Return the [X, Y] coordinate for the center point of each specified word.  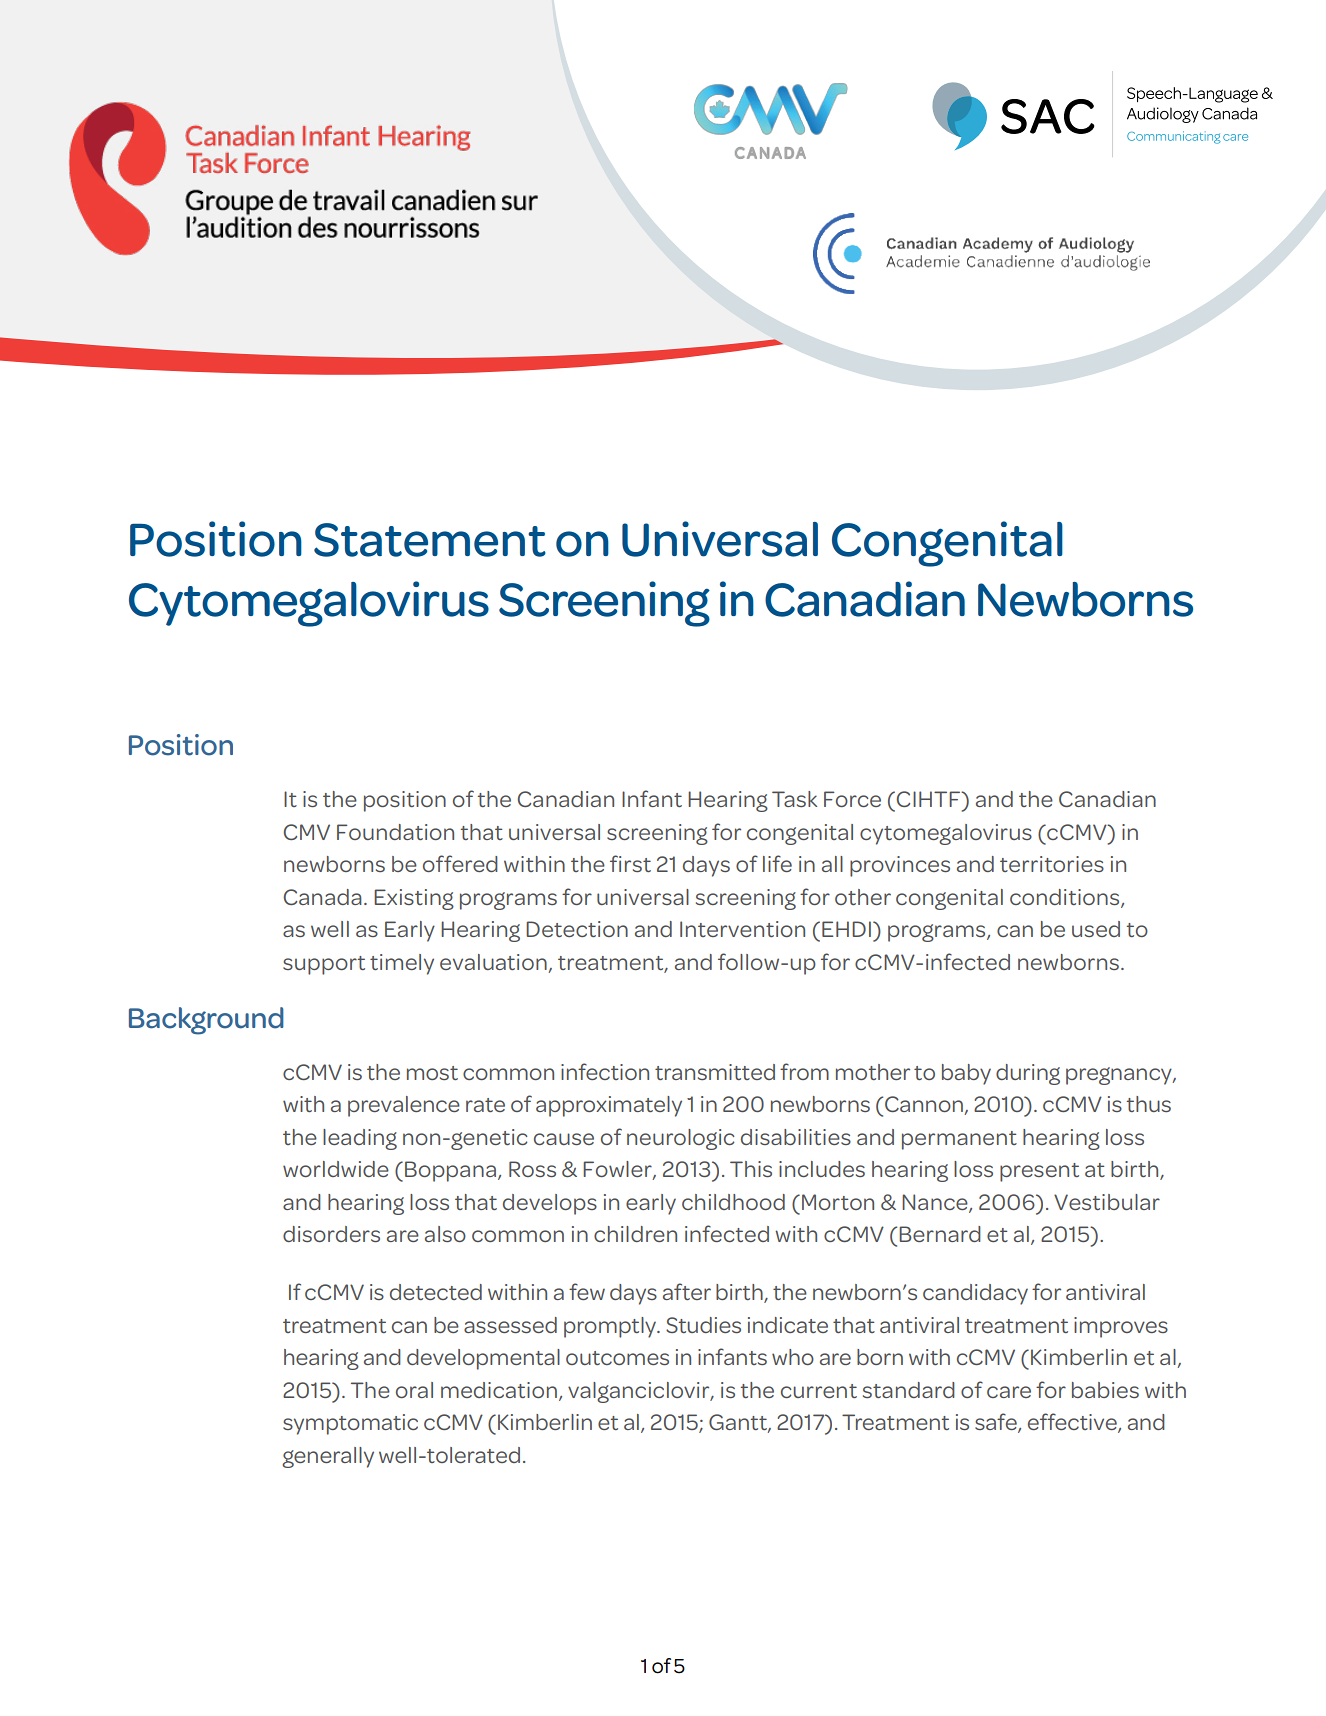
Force [852, 799]
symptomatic [350, 1424]
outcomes [617, 1358]
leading [360, 1139]
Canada [323, 897]
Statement [430, 540]
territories [1052, 864]
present [1039, 1172]
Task [794, 799]
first [630, 863]
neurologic [680, 1139]
